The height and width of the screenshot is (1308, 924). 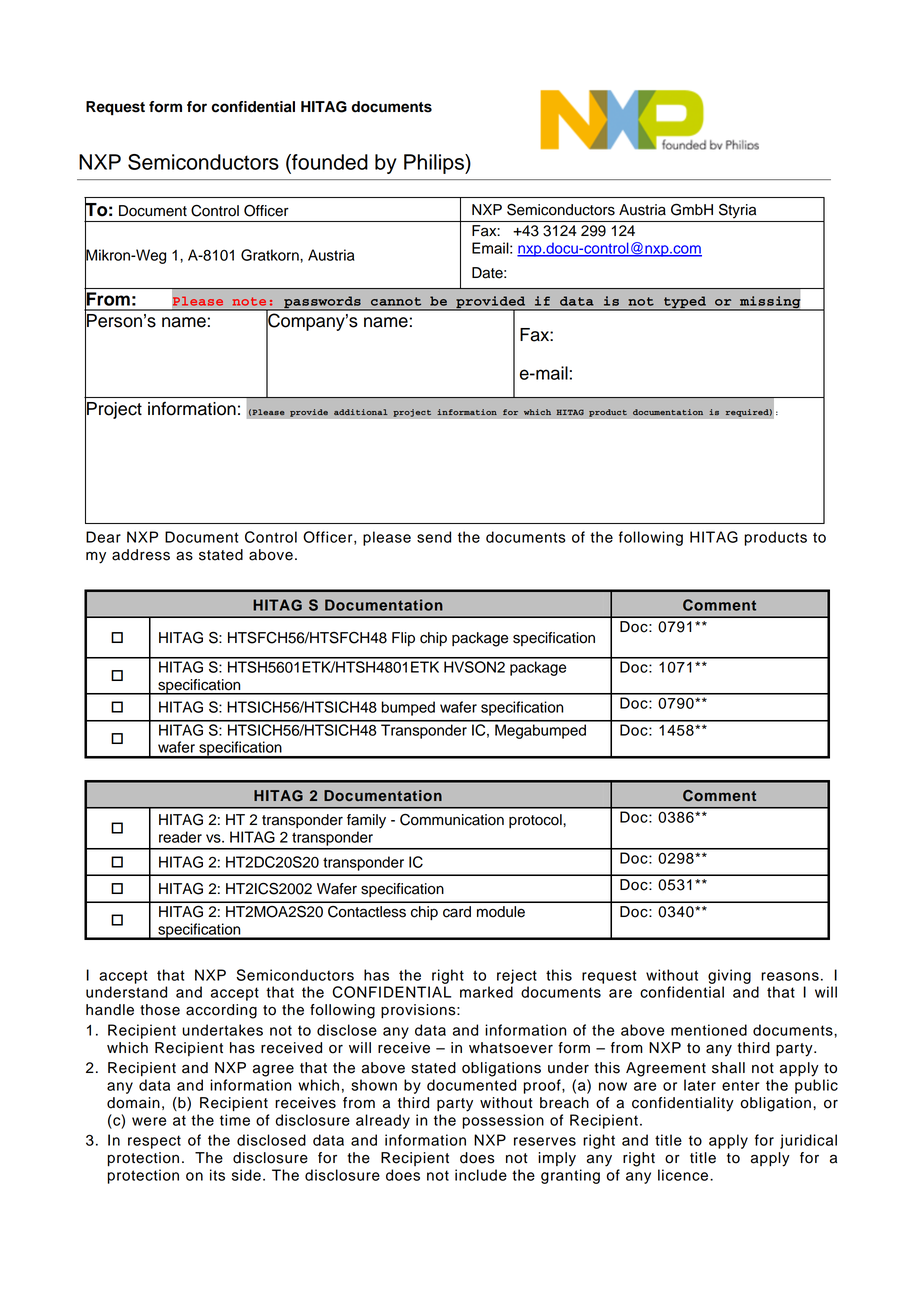 I want to click on typed, so click(x=685, y=303).
